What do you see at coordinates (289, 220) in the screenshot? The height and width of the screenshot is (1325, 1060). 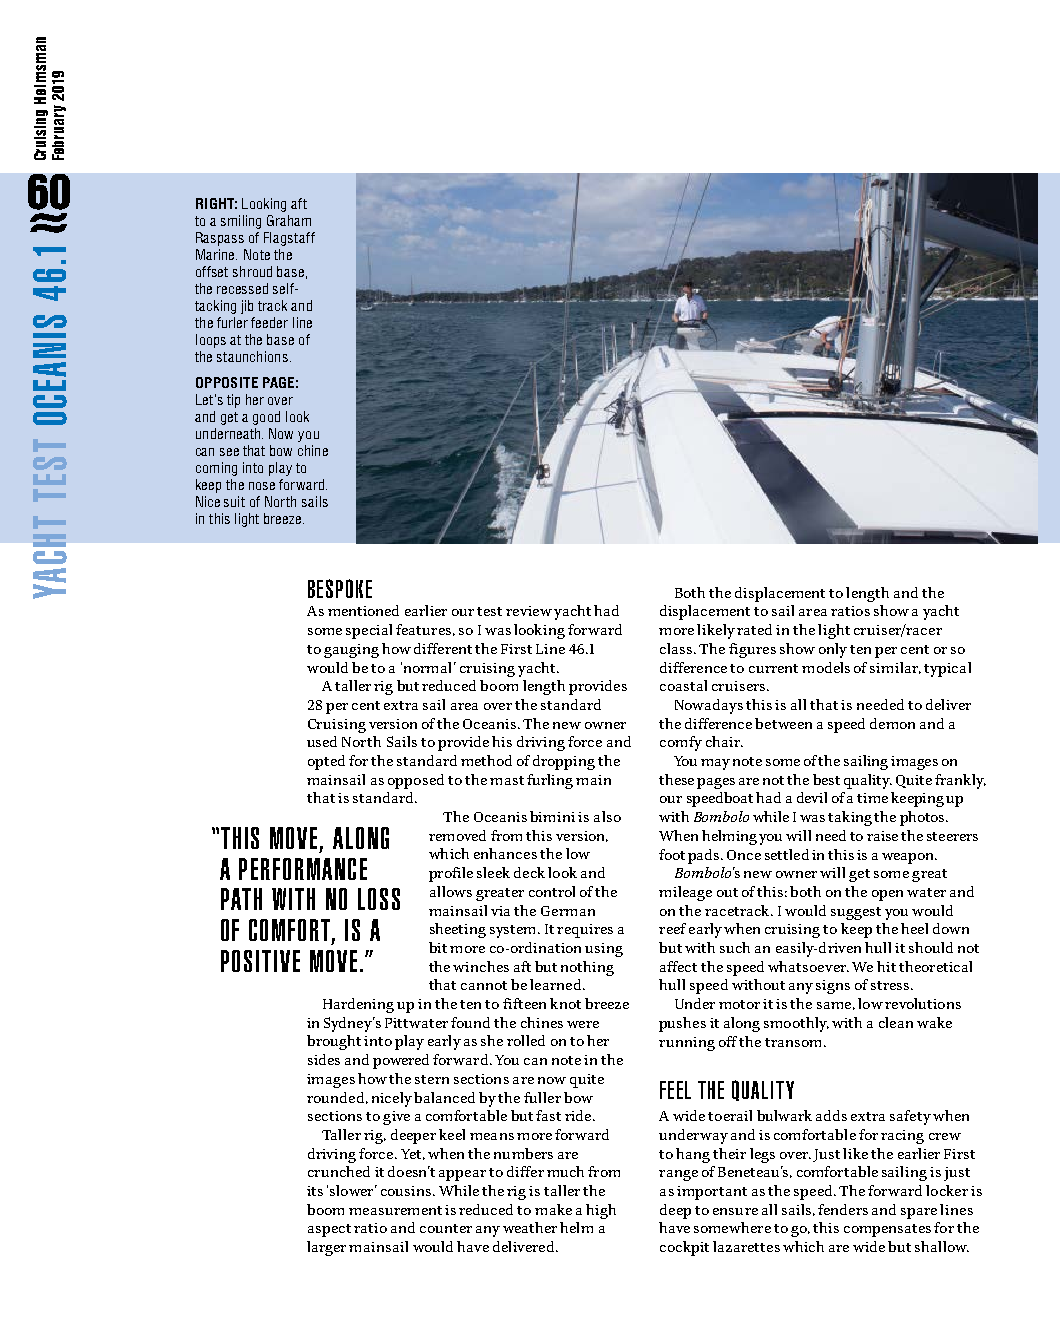 I see `Graham` at bounding box center [289, 220].
